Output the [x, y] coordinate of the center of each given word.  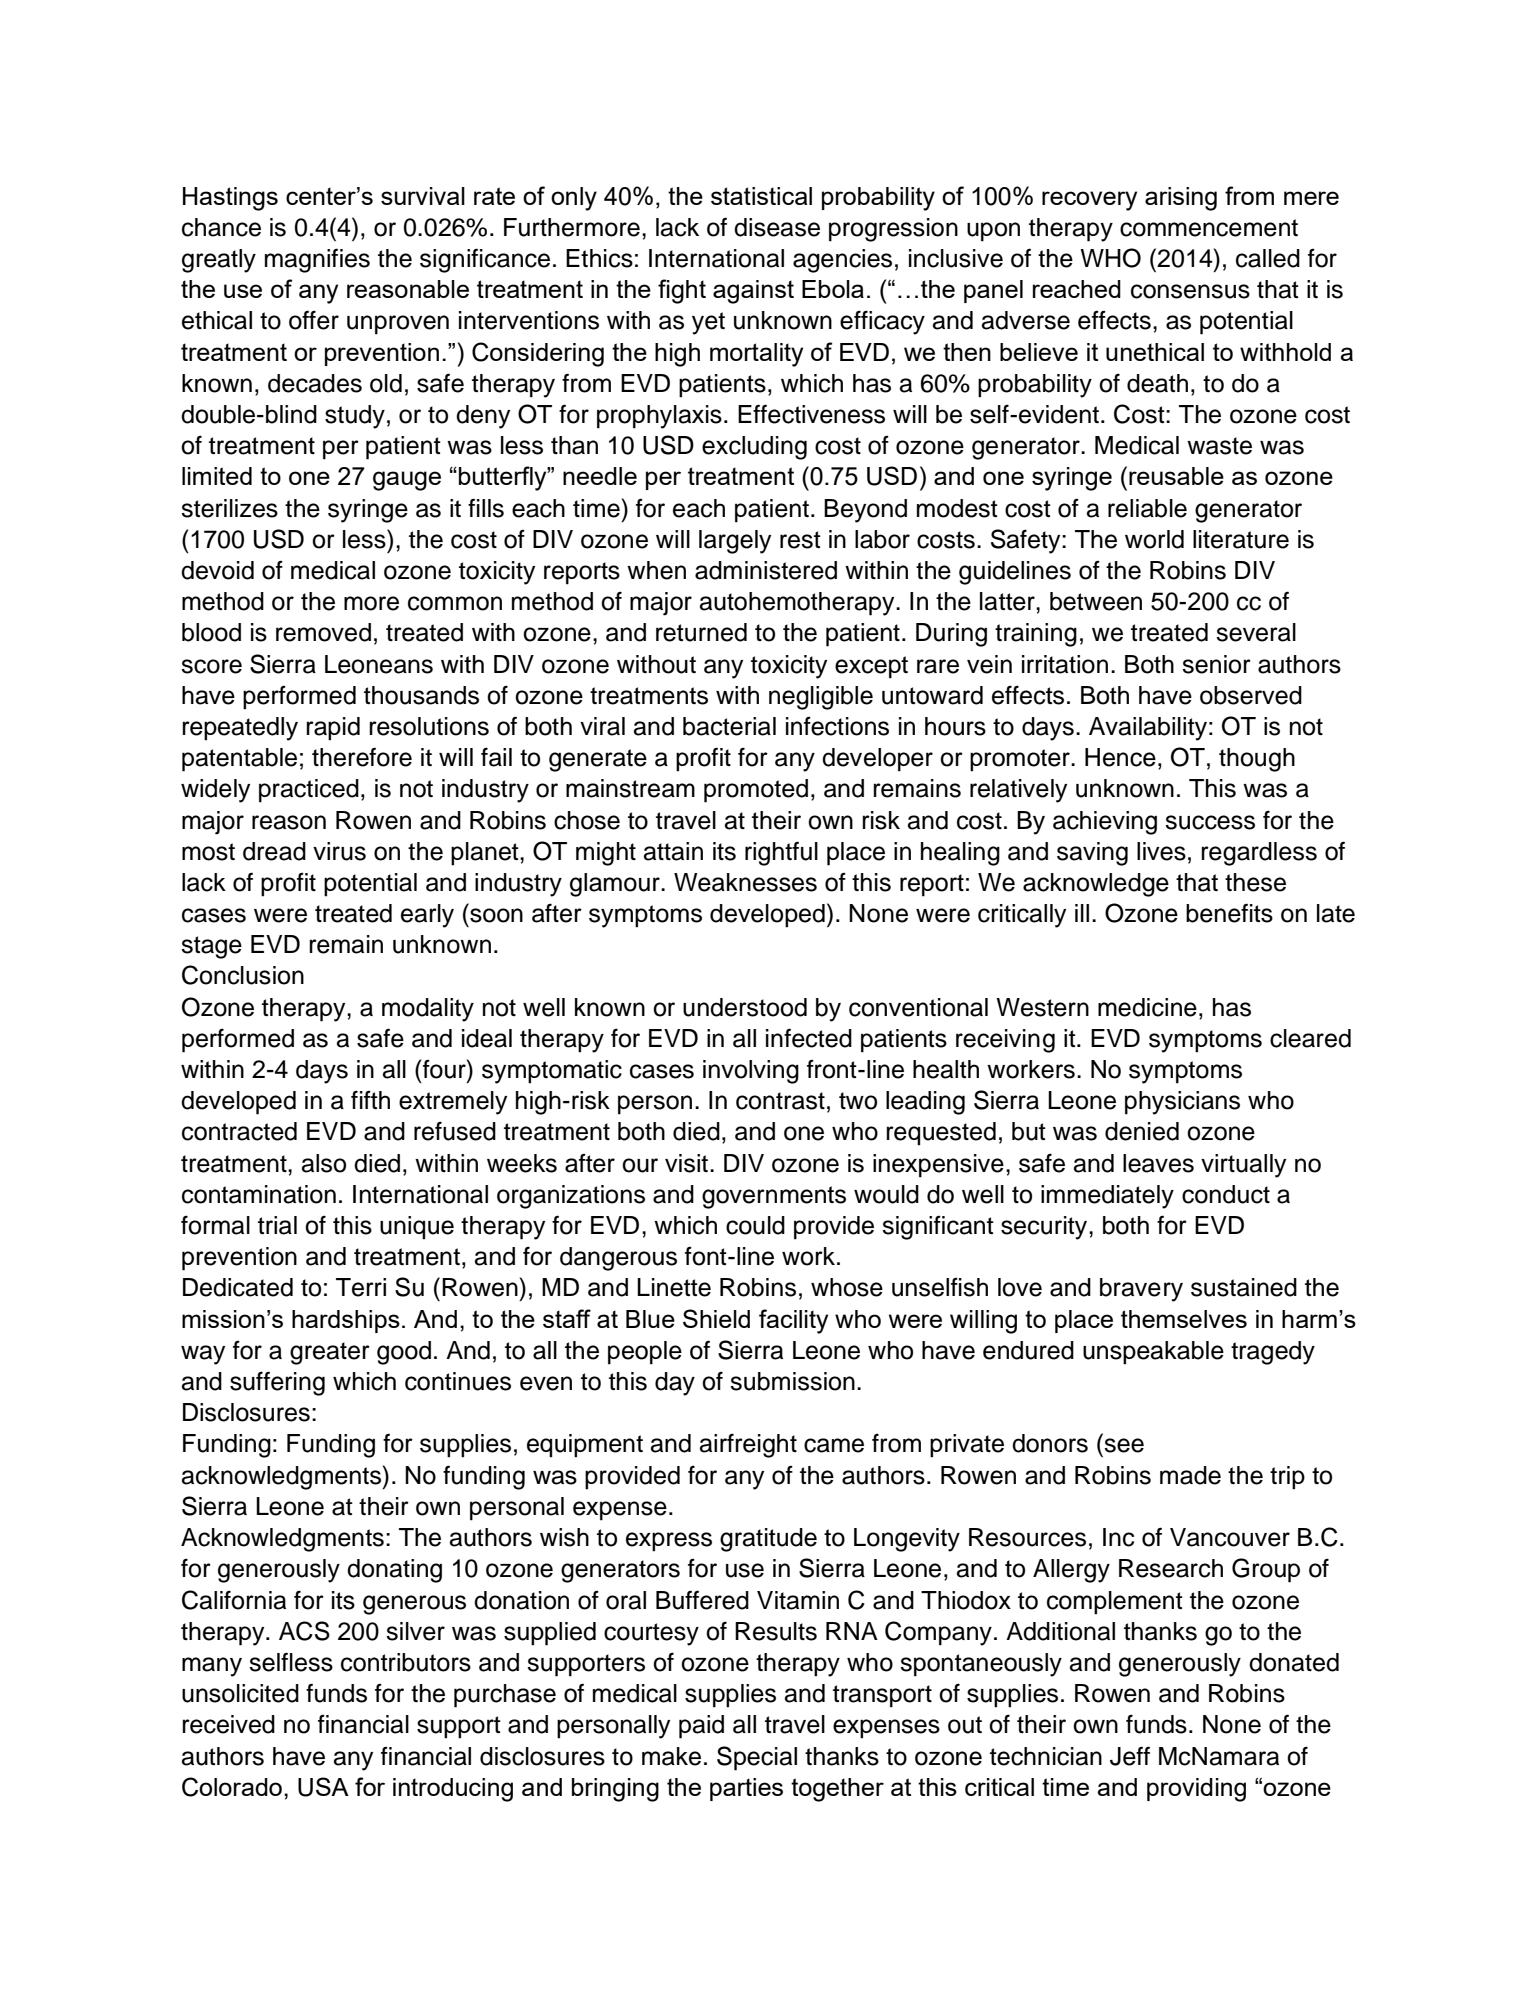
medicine [1147, 1007]
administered [766, 570]
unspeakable [1153, 1353]
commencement [1209, 228]
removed [323, 632]
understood [745, 1007]
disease [777, 227]
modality [428, 1010]
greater [330, 1353]
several [1256, 632]
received [228, 1724]
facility [793, 1321]
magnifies [317, 260]
